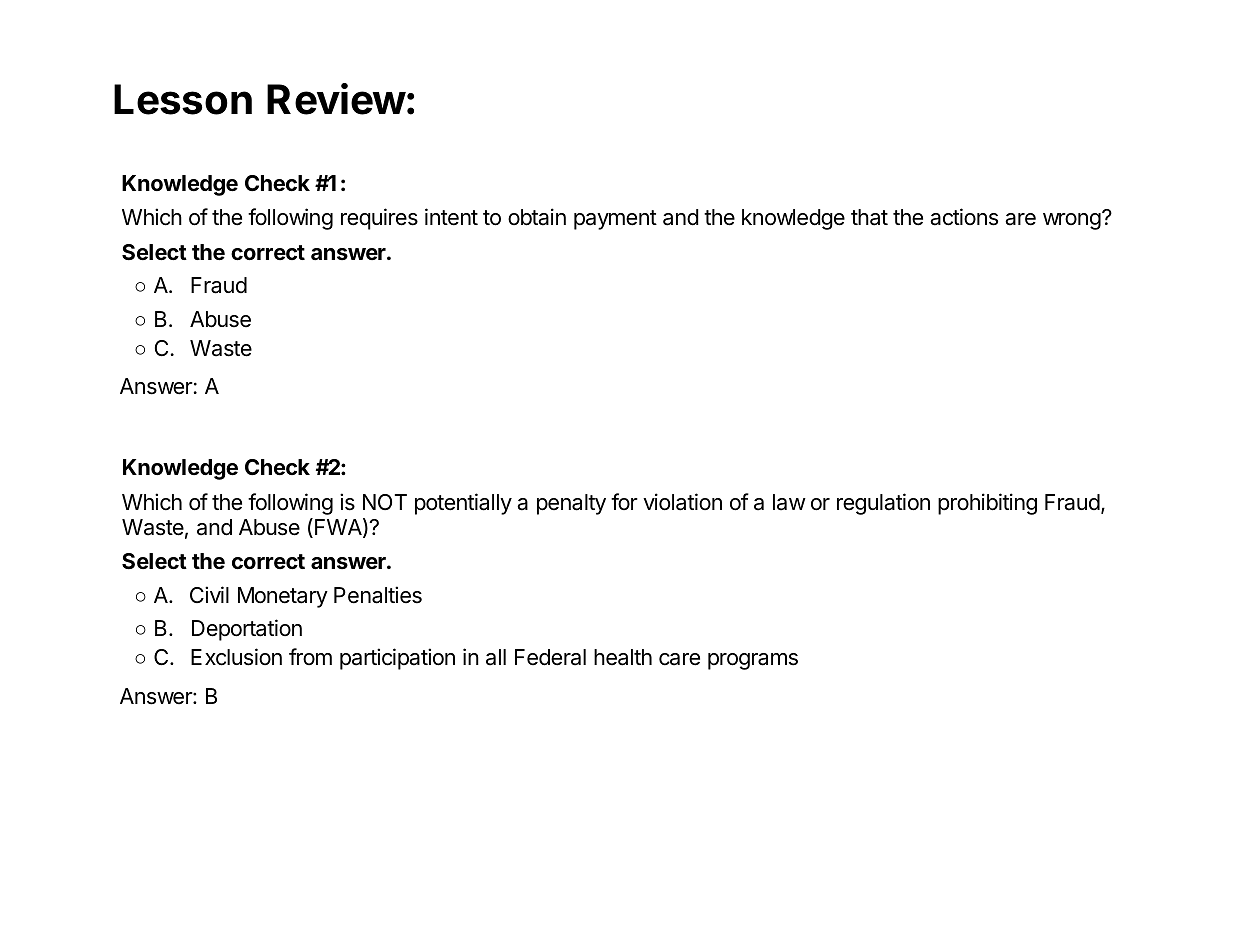  Describe the element at coordinates (964, 217) in the screenshot. I see `actions` at that location.
